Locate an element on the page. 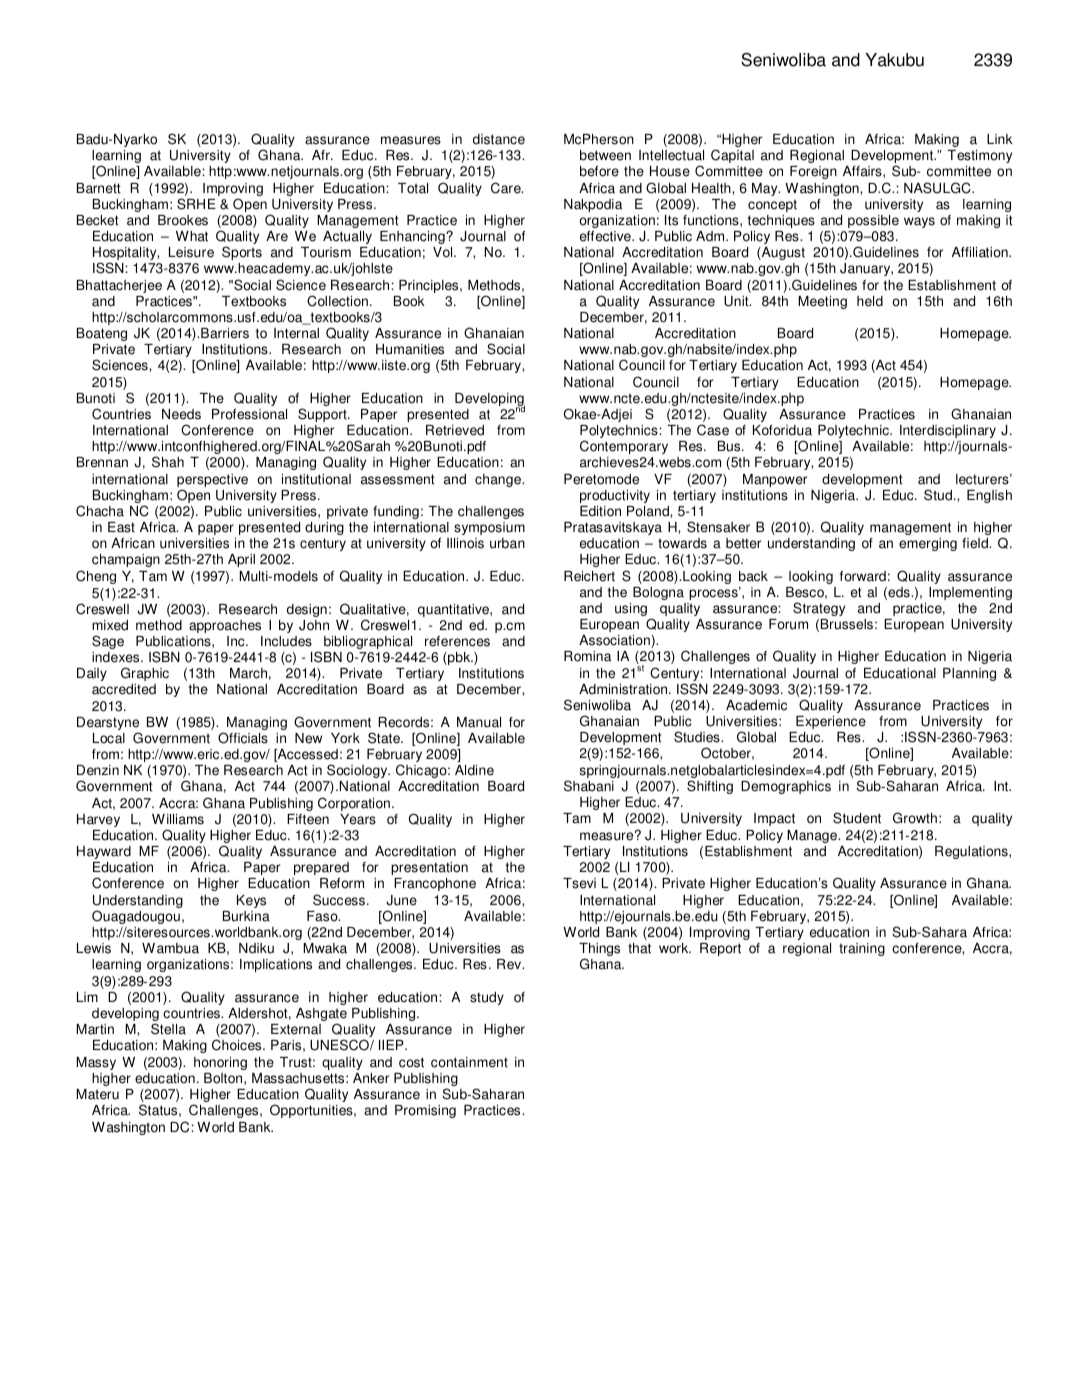  containment is located at coordinates (469, 1062).
